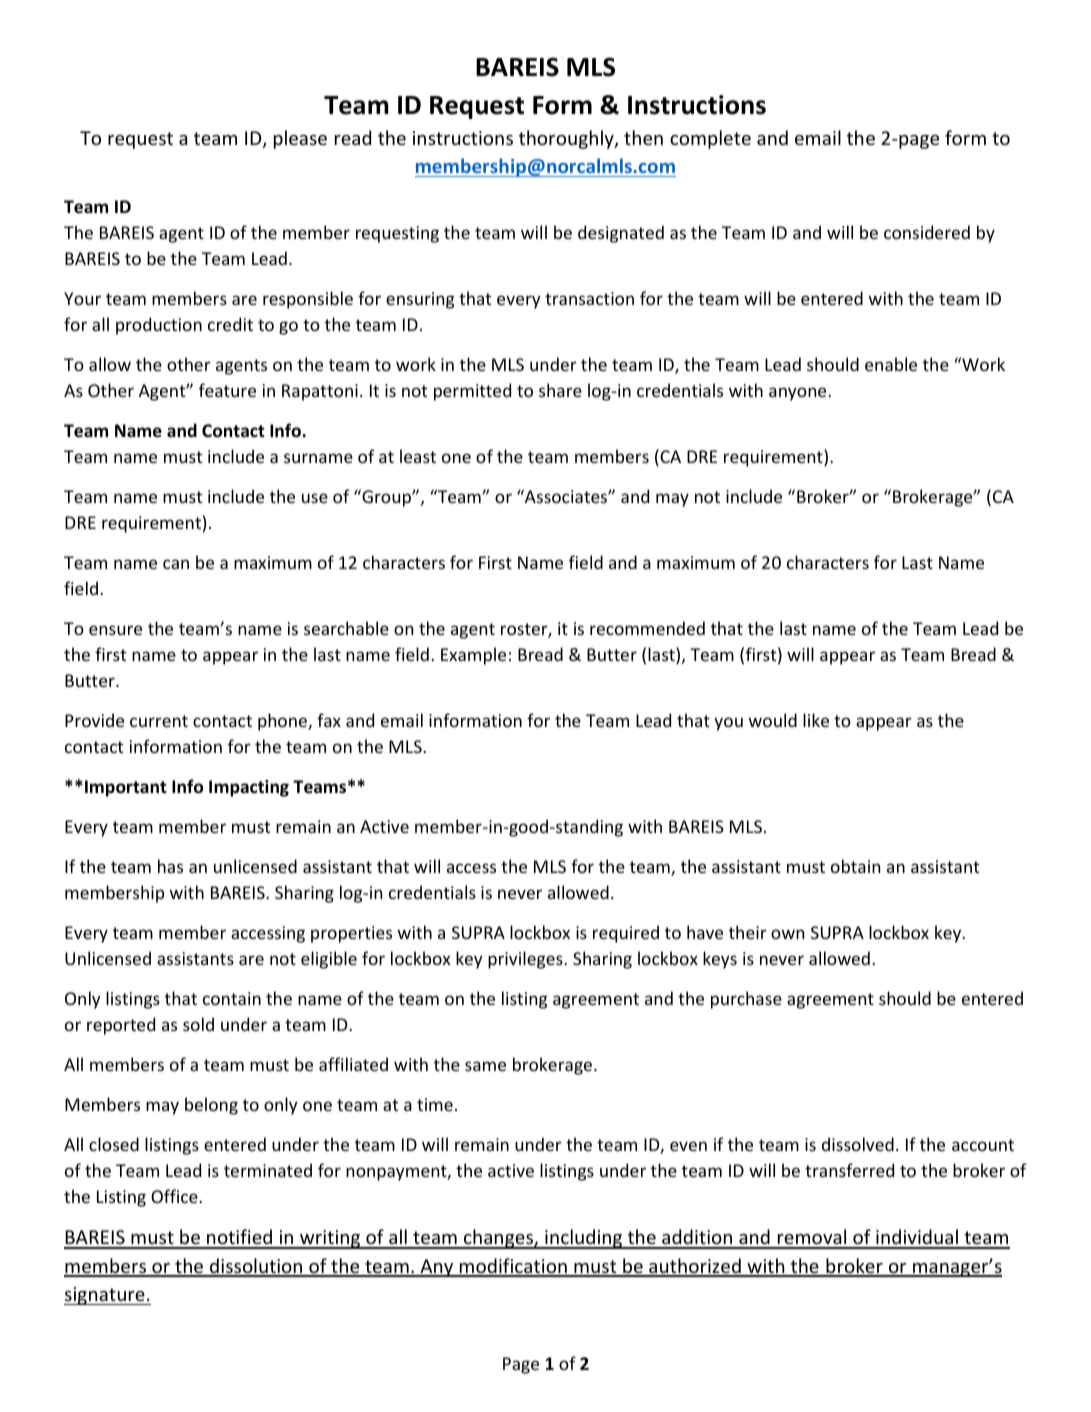 The width and height of the document is (1091, 1412). What do you see at coordinates (927, 232) in the document?
I see `considered` at bounding box center [927, 232].
